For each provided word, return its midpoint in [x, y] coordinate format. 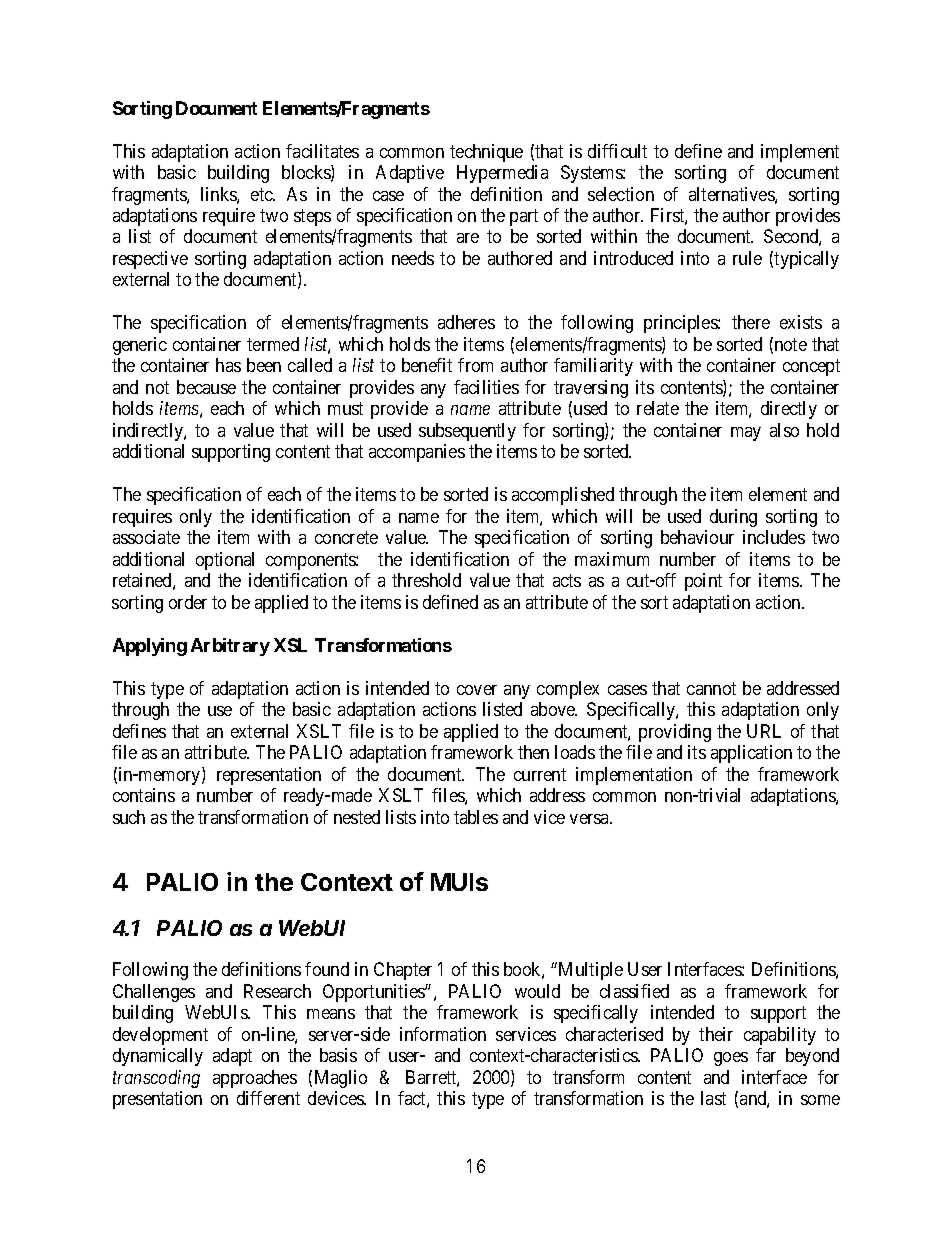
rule [747, 258]
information [443, 1034]
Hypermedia [502, 174]
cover [477, 690]
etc [262, 194]
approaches [255, 1079]
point [703, 582]
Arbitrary [230, 647]
